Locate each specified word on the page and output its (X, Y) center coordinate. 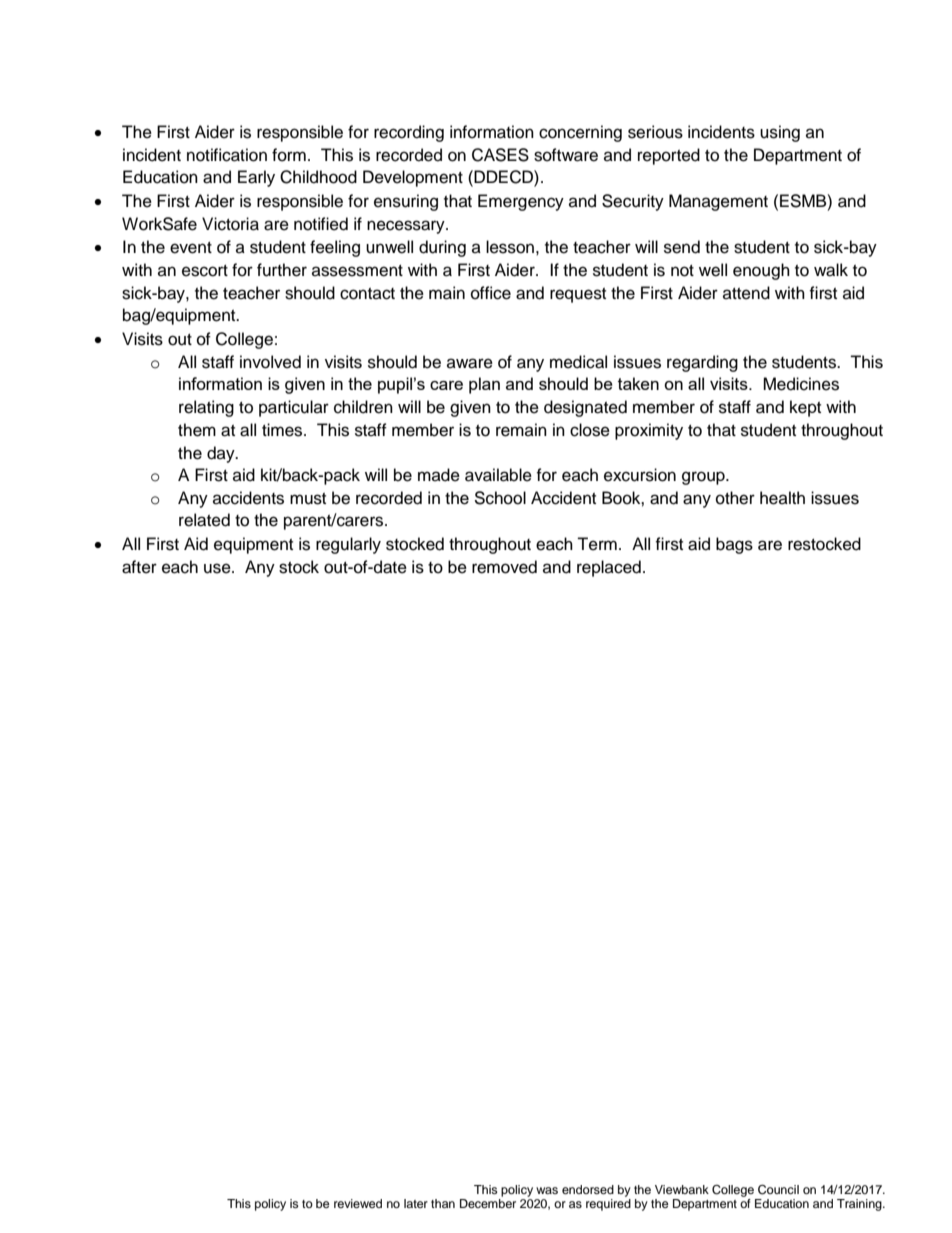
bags (734, 545)
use (218, 568)
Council (778, 1190)
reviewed (358, 1203)
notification (227, 155)
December (488, 1203)
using (780, 133)
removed (504, 567)
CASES (500, 155)
